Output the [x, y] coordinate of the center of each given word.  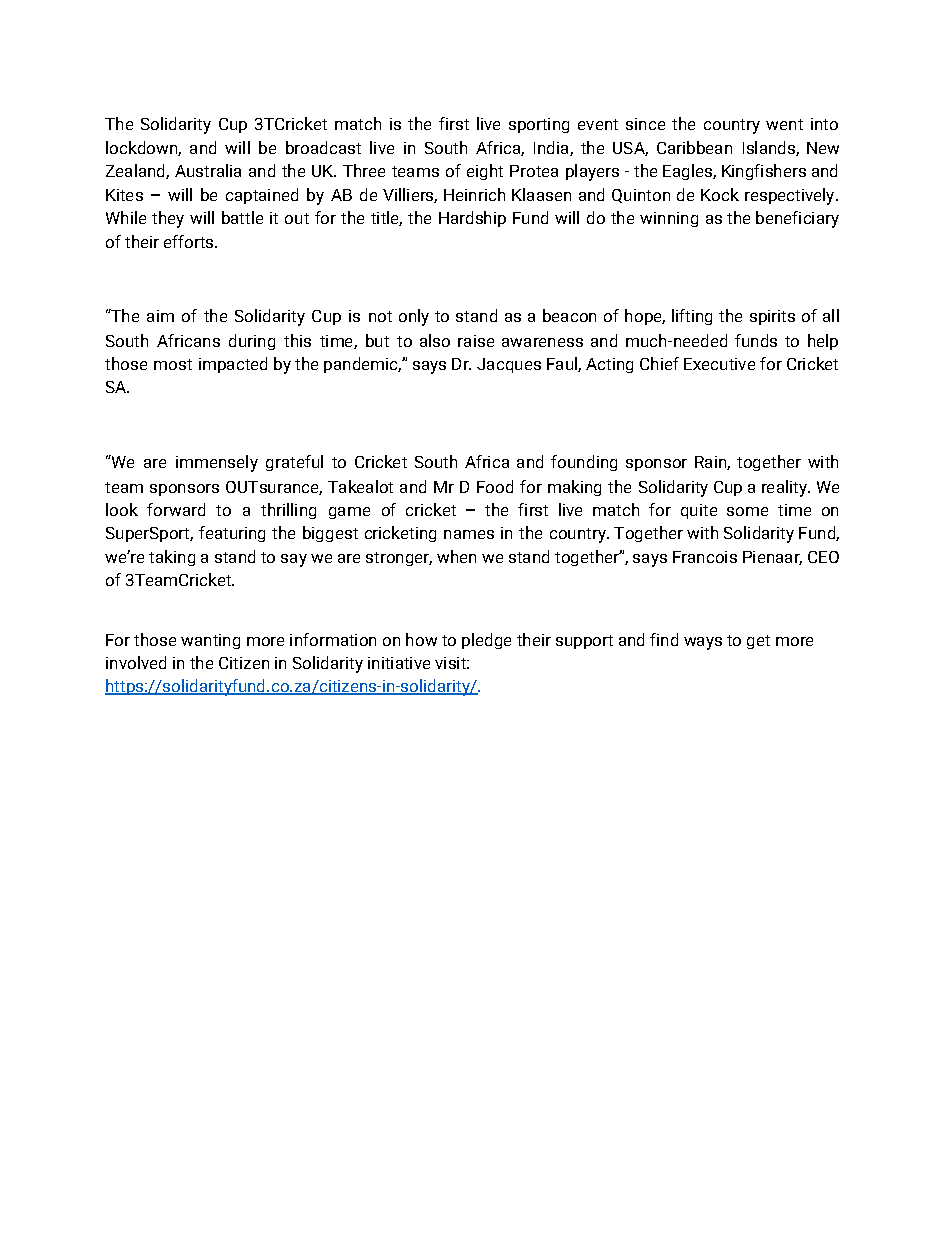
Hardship [472, 219]
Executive [719, 364]
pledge [486, 641]
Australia [208, 170]
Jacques [509, 365]
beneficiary [797, 219]
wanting [210, 641]
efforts [190, 241]
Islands [770, 148]
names [469, 534]
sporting [539, 125]
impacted [233, 365]
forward [176, 509]
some [747, 511]
